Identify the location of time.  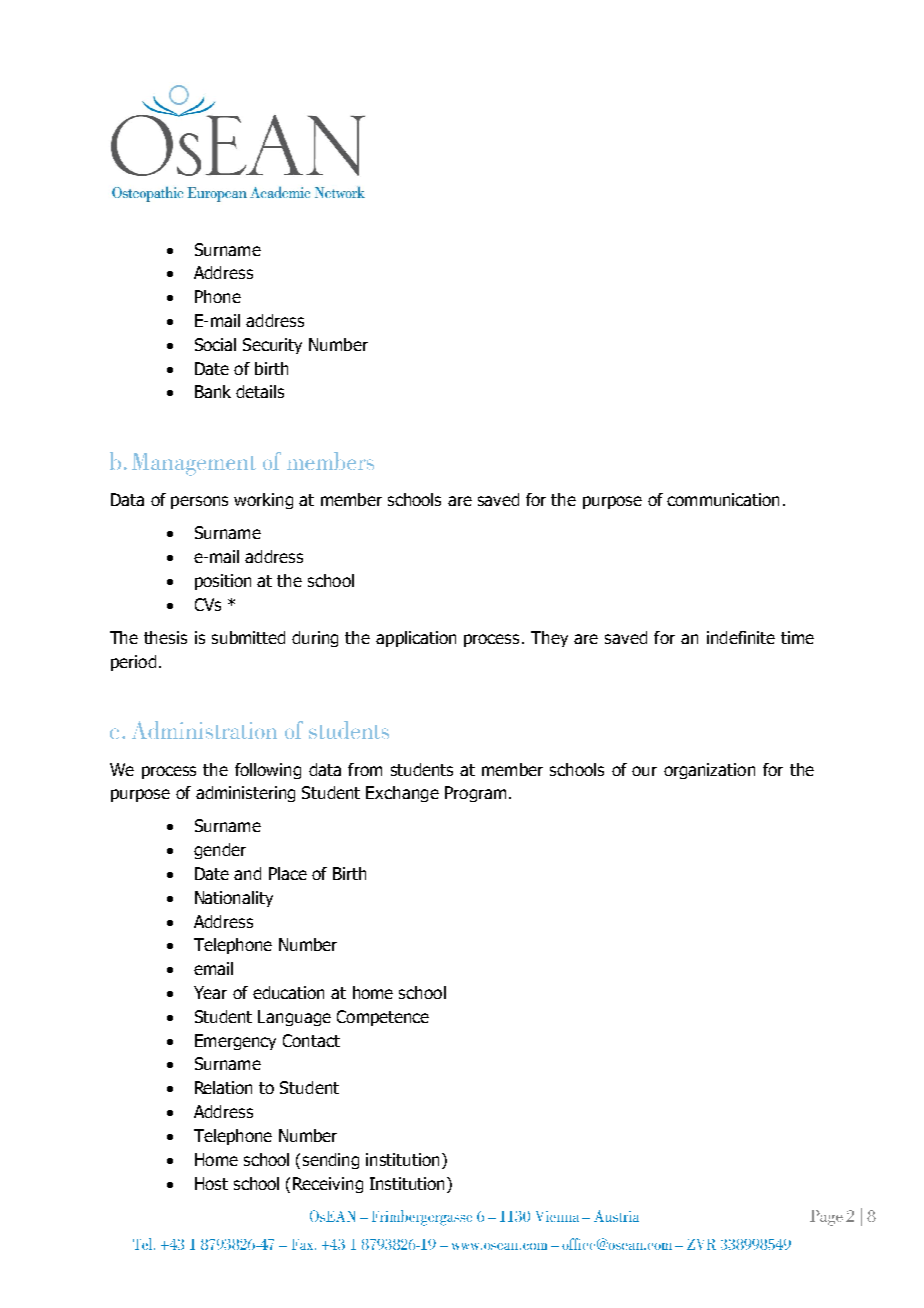
(797, 637).
